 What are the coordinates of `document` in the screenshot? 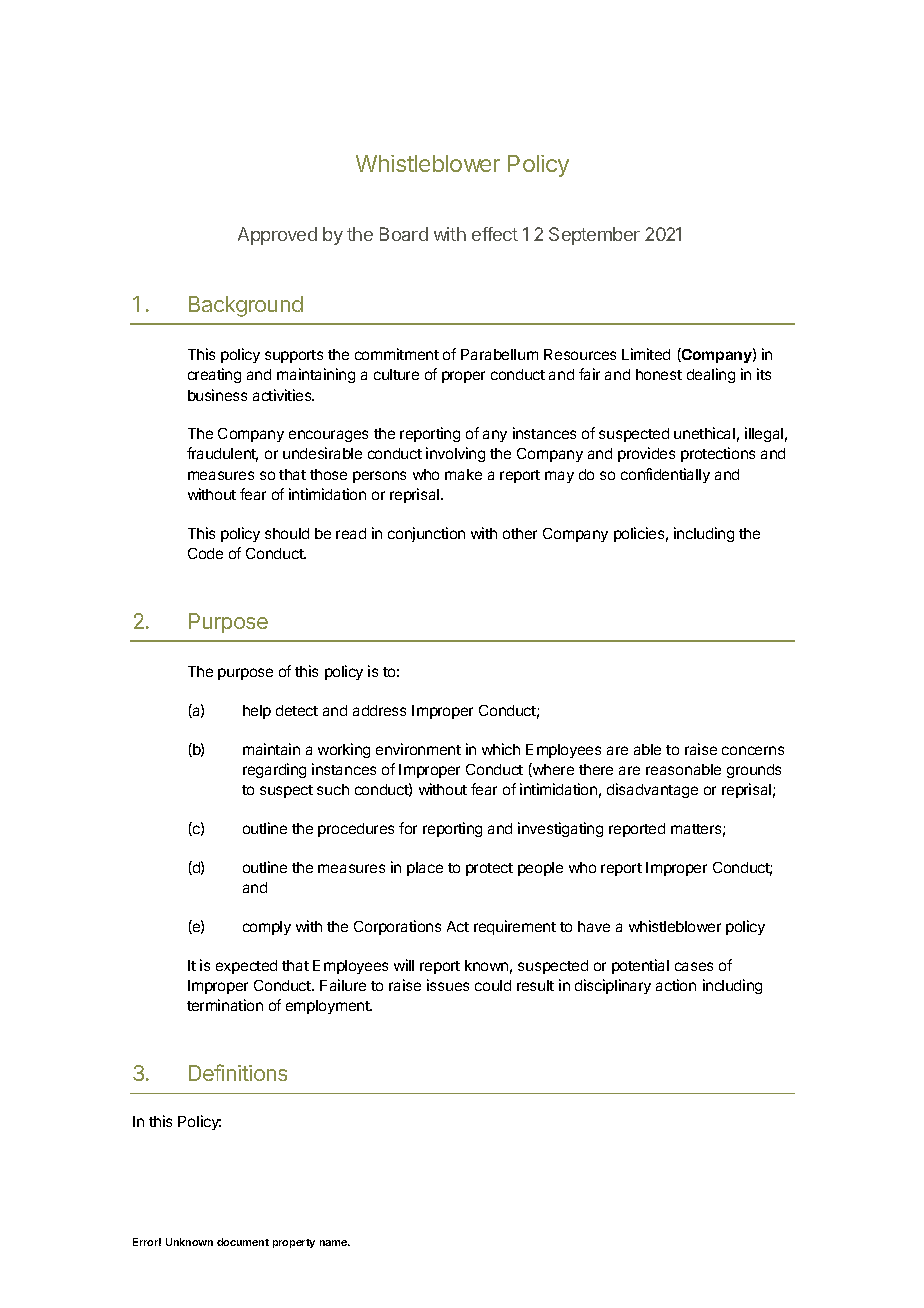 It's located at (243, 1242).
